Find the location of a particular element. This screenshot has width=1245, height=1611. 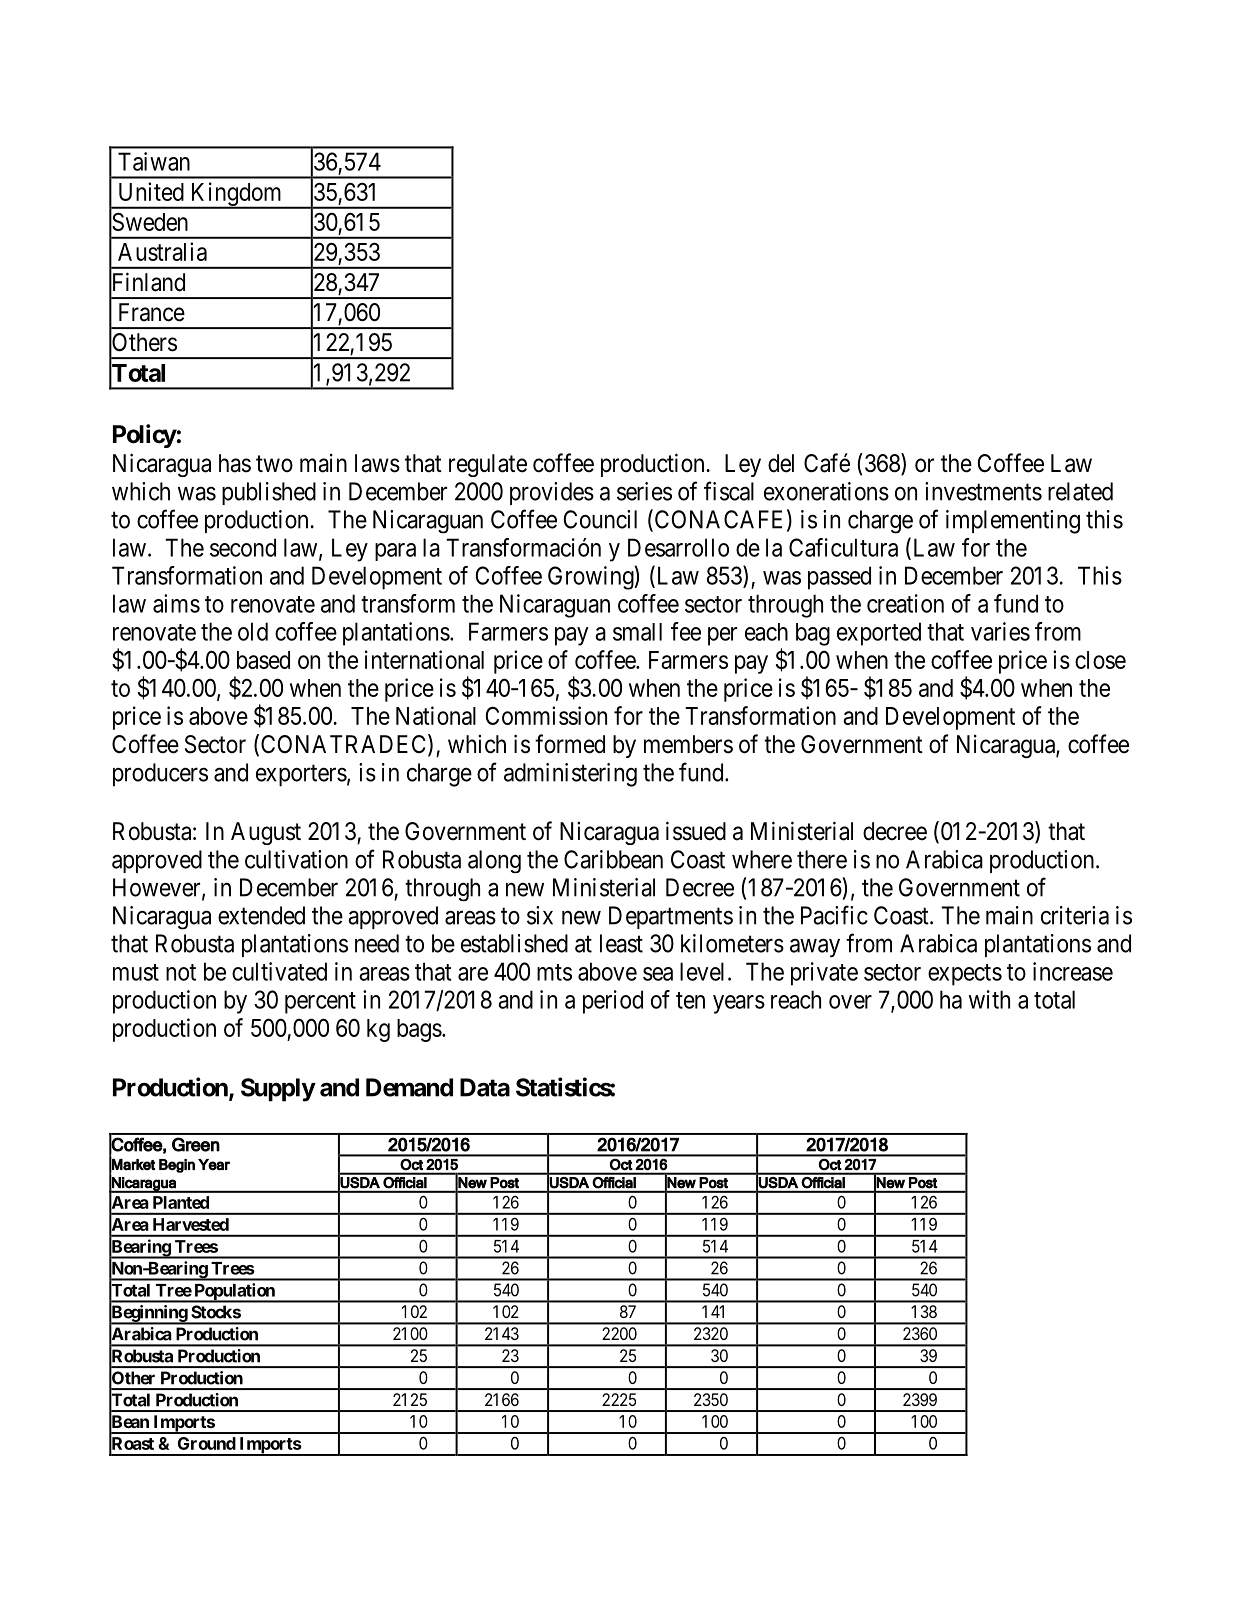

with is located at coordinates (989, 999).
